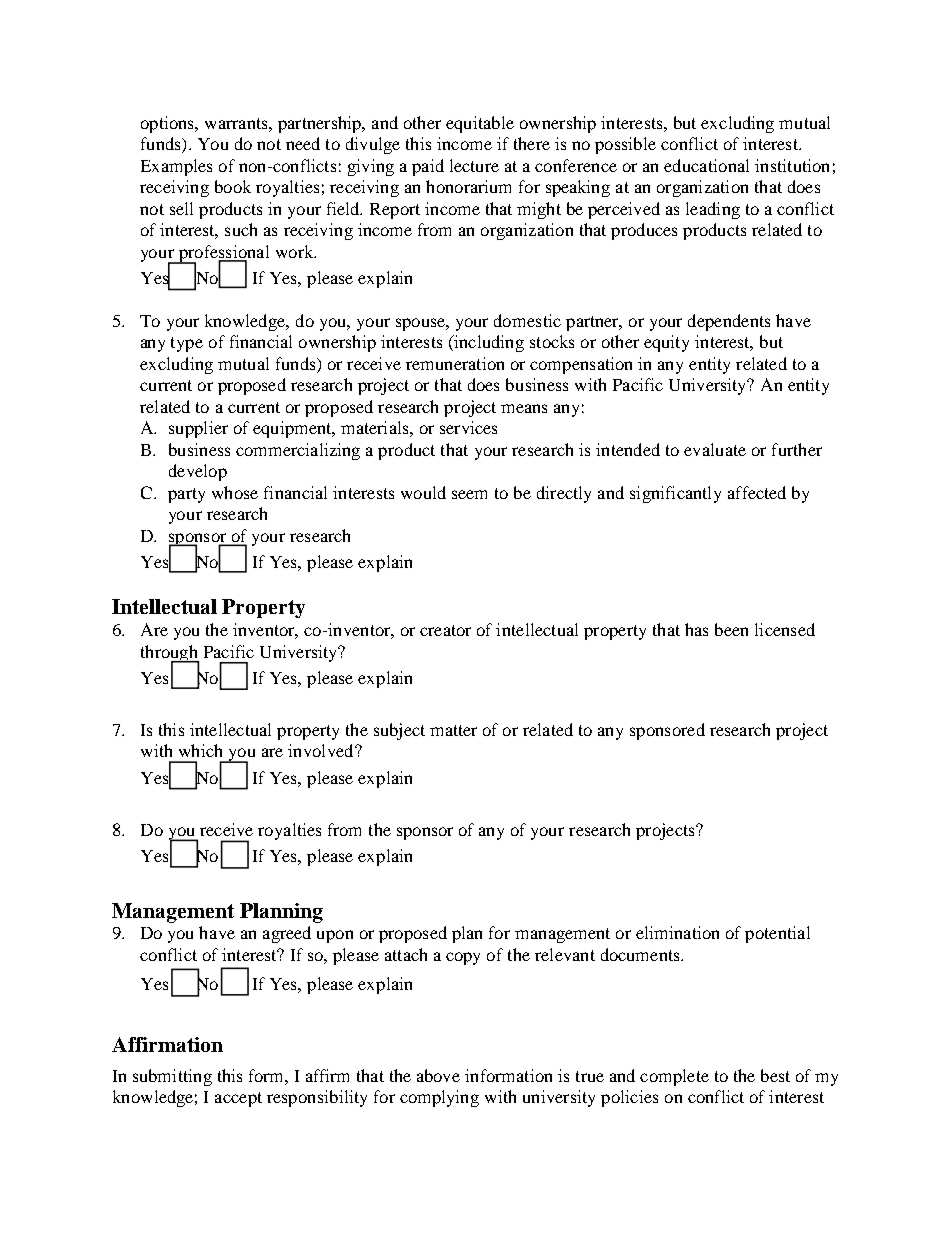 This page has height=1233, width=952. What do you see at coordinates (438, 1075) in the page?
I see `above` at bounding box center [438, 1075].
